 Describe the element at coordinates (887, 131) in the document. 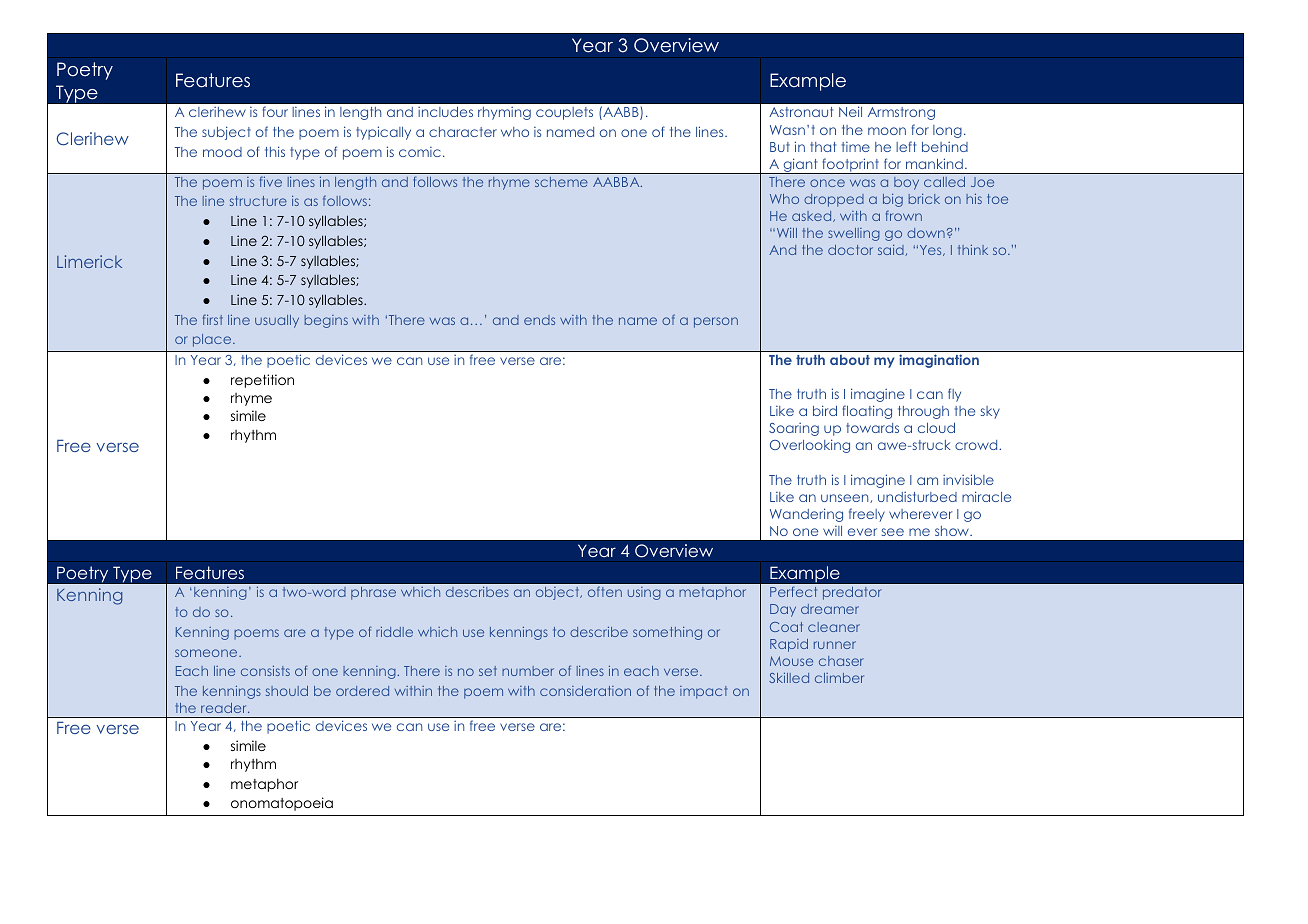

I see `moon` at that location.
